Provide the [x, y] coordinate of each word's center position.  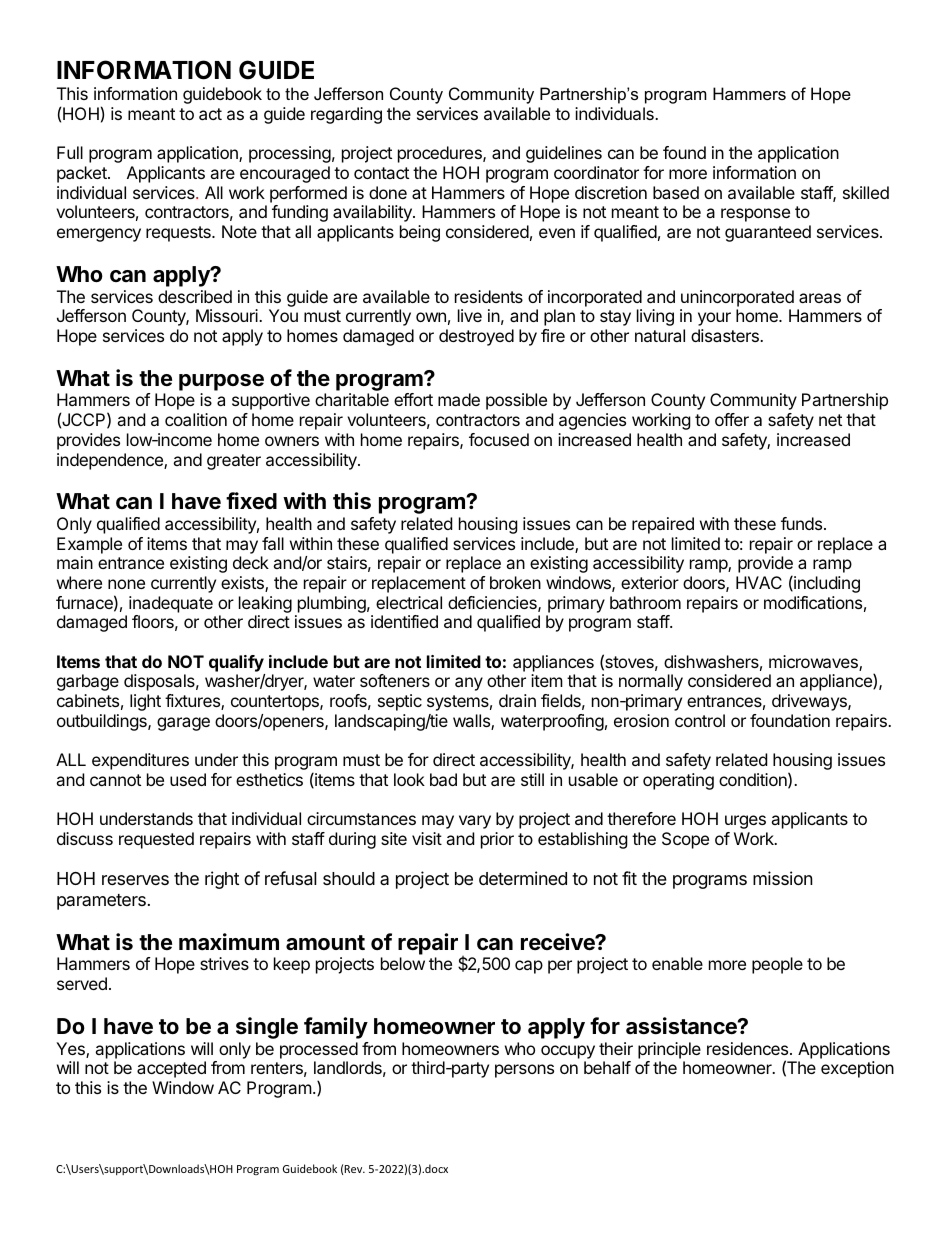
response [755, 215]
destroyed [476, 337]
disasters [726, 335]
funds [801, 523]
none [126, 584]
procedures [441, 154]
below [403, 963]
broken [515, 582]
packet [83, 174]
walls [472, 722]
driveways [810, 702]
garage [183, 724]
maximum [229, 942]
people [777, 965]
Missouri [228, 315]
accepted [171, 1069]
